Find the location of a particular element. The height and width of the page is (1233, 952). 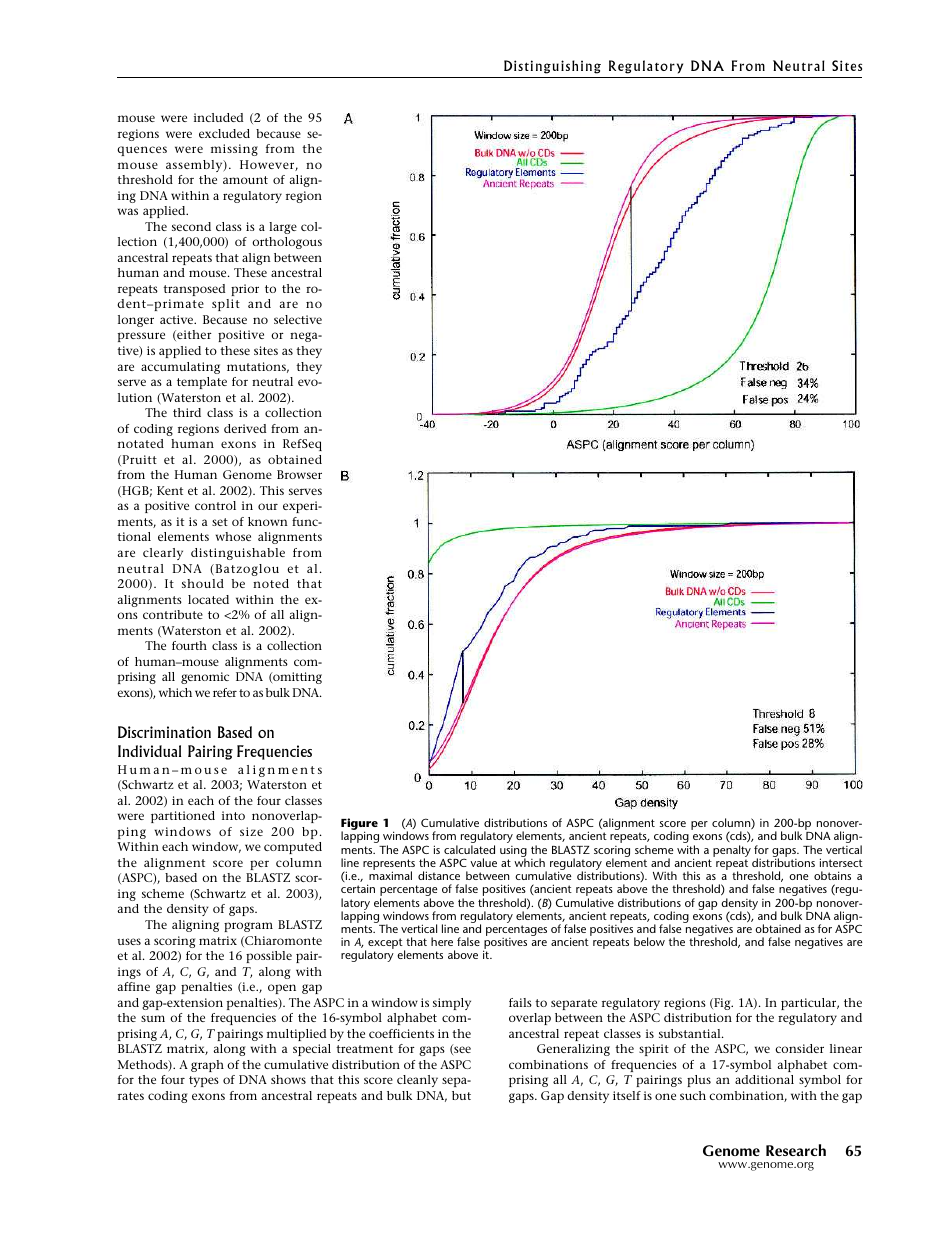

obtains is located at coordinates (832, 875).
